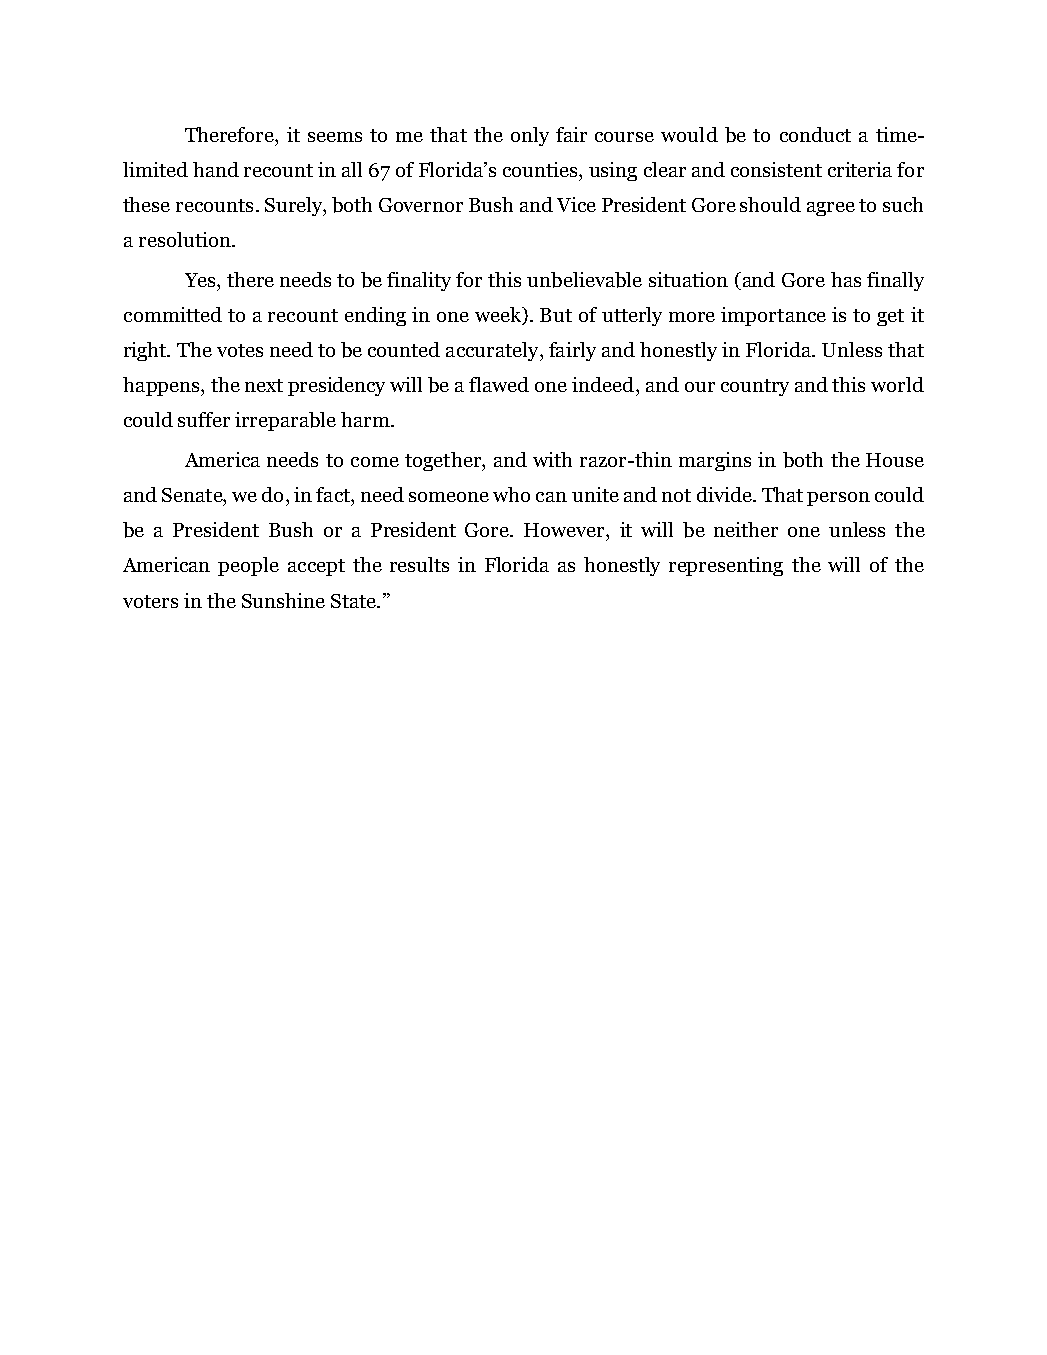 The image size is (1047, 1355). Describe the element at coordinates (173, 314) in the page. I see `committed` at that location.
